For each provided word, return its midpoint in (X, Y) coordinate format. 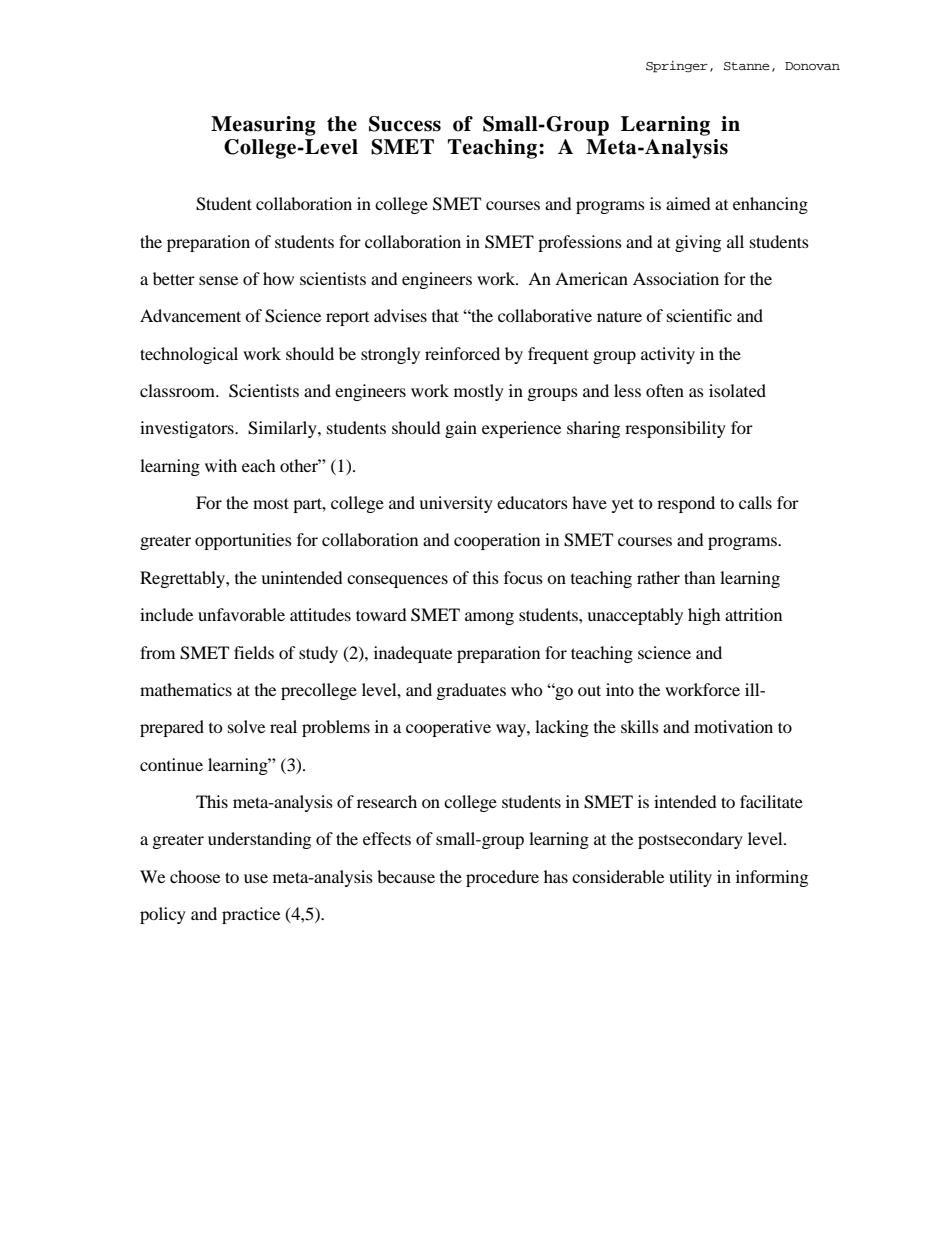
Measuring (263, 126)
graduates (471, 691)
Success (405, 124)
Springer (677, 67)
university (456, 504)
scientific (699, 315)
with (221, 465)
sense (218, 280)
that (445, 315)
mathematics (186, 689)
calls (755, 502)
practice (251, 915)
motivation (733, 726)
